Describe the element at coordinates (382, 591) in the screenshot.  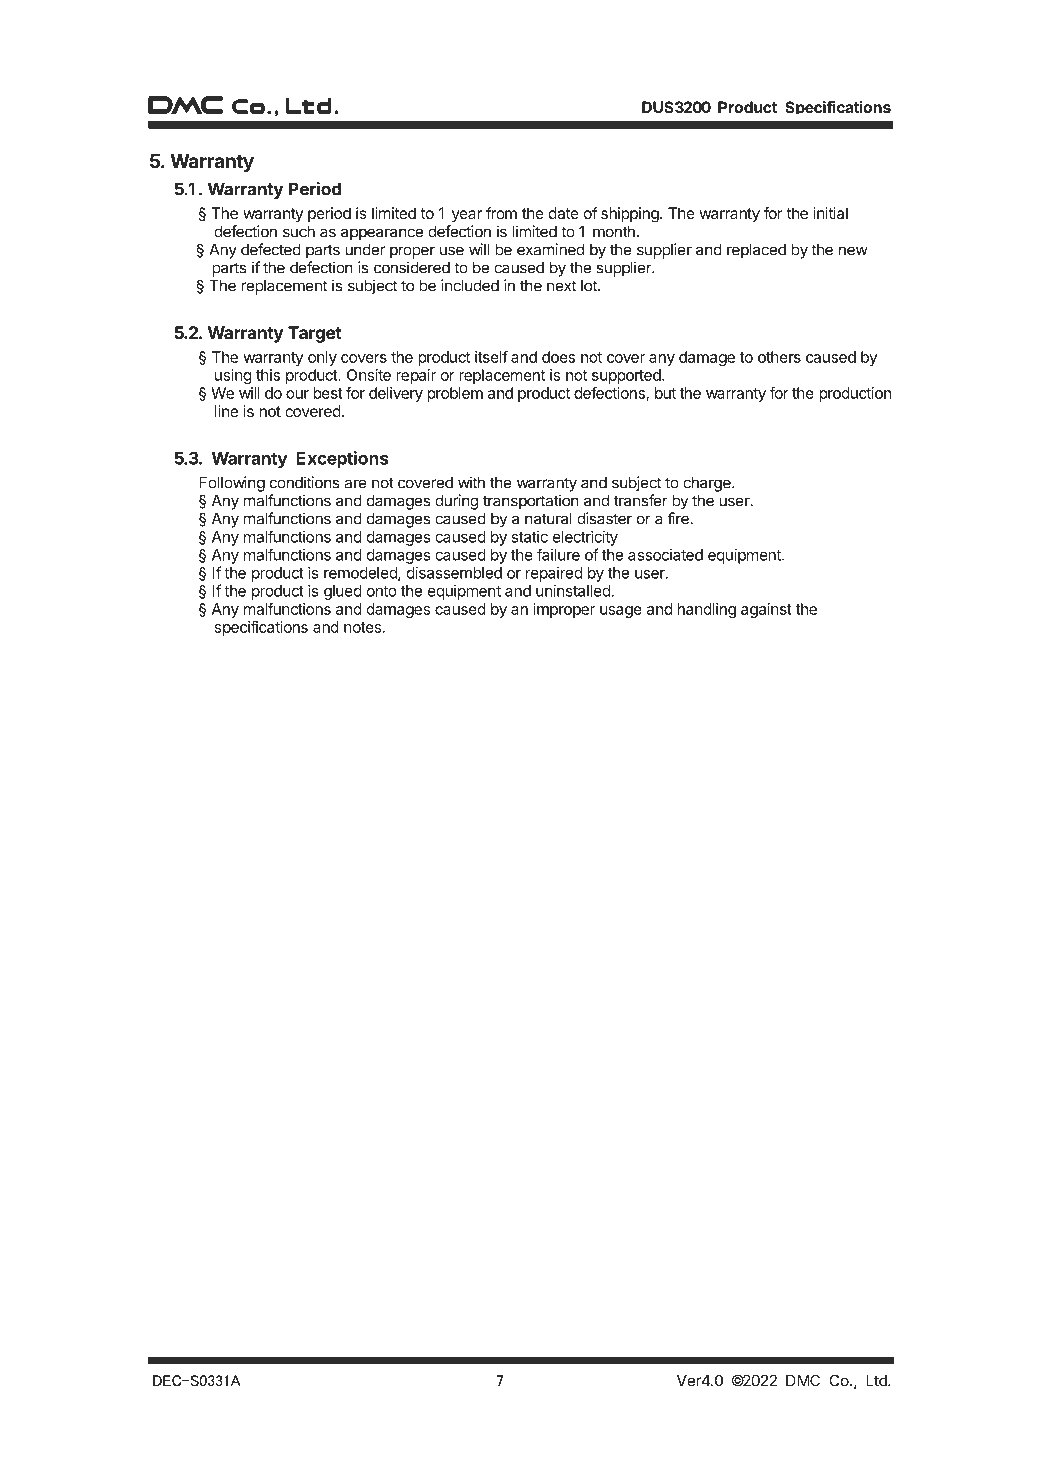
I see `onto` at that location.
